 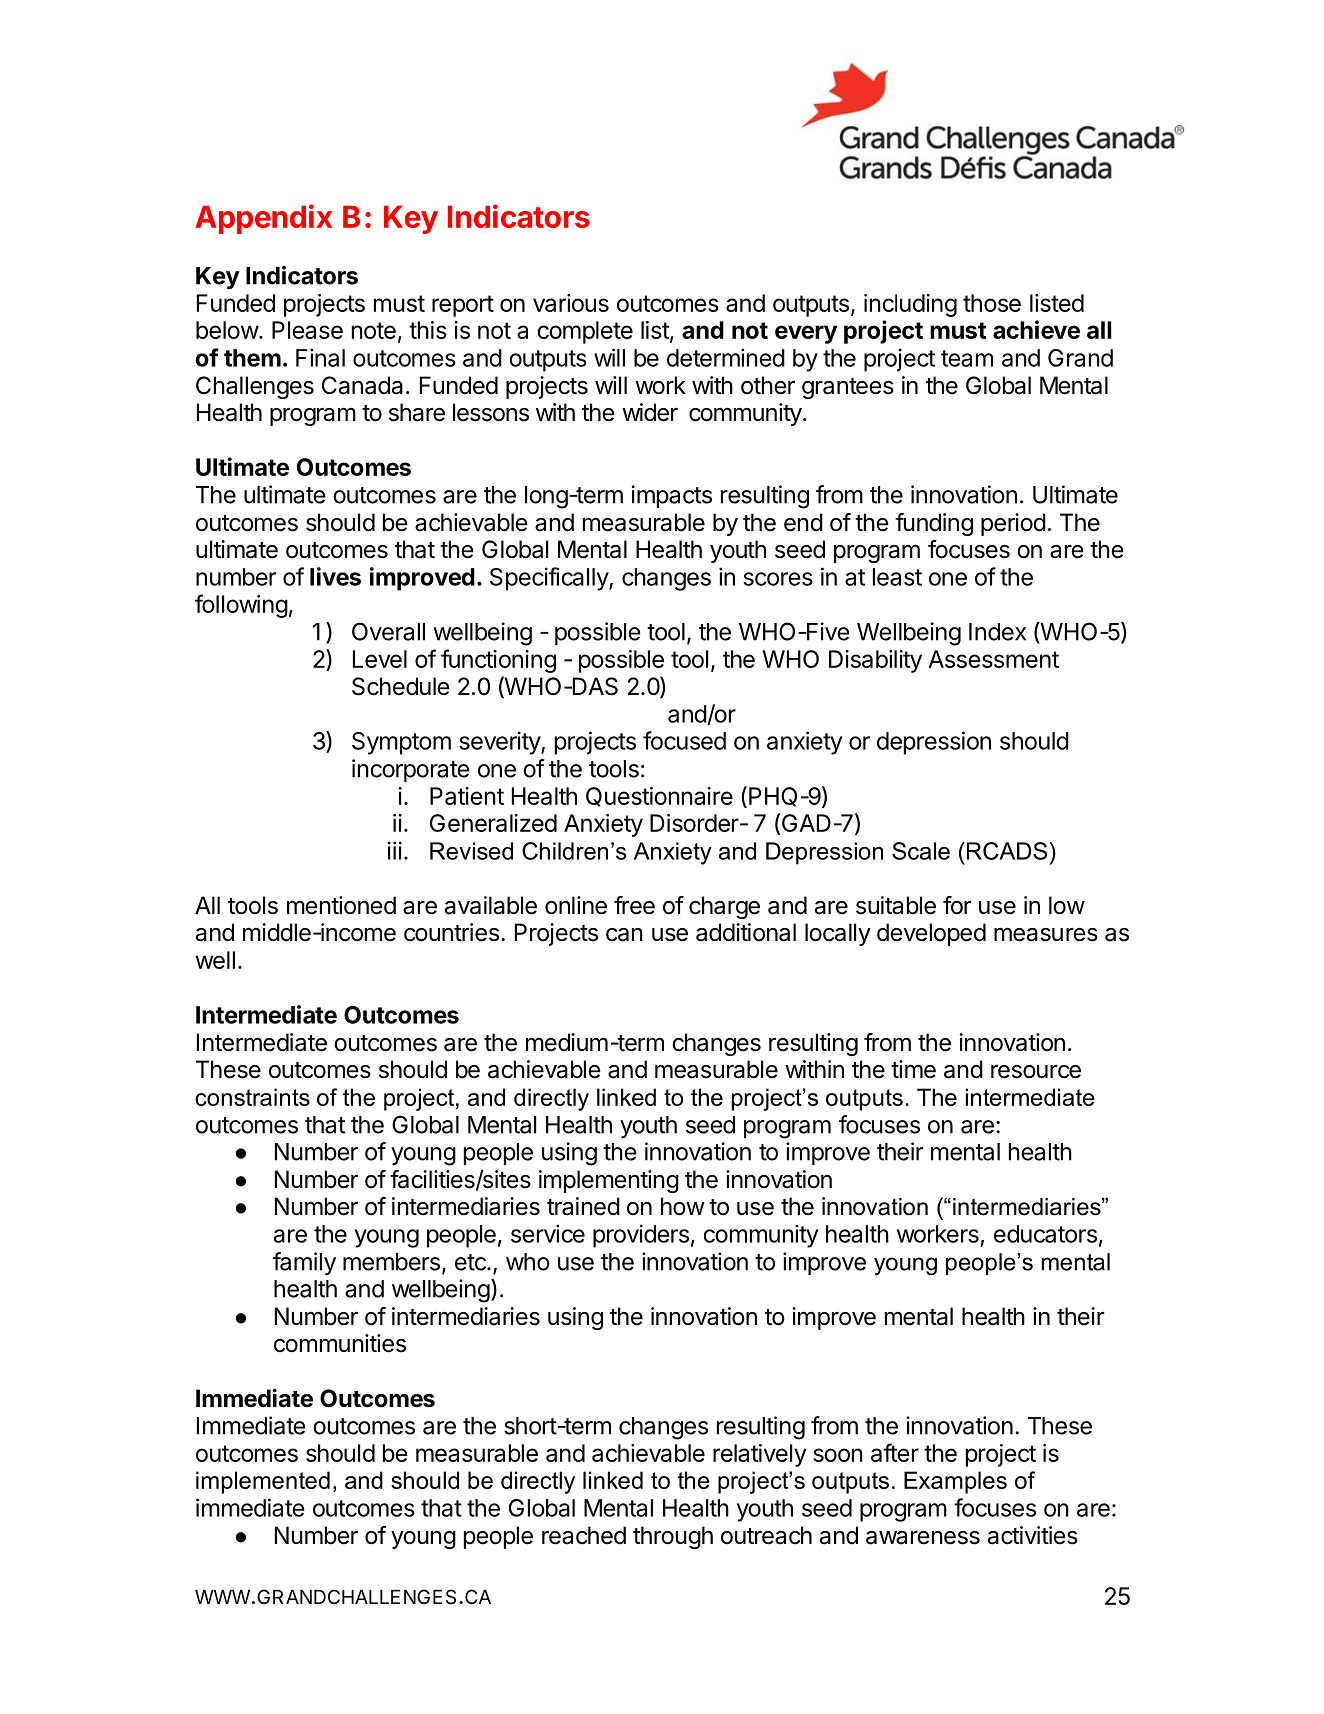 I want to click on through, so click(x=673, y=1537).
